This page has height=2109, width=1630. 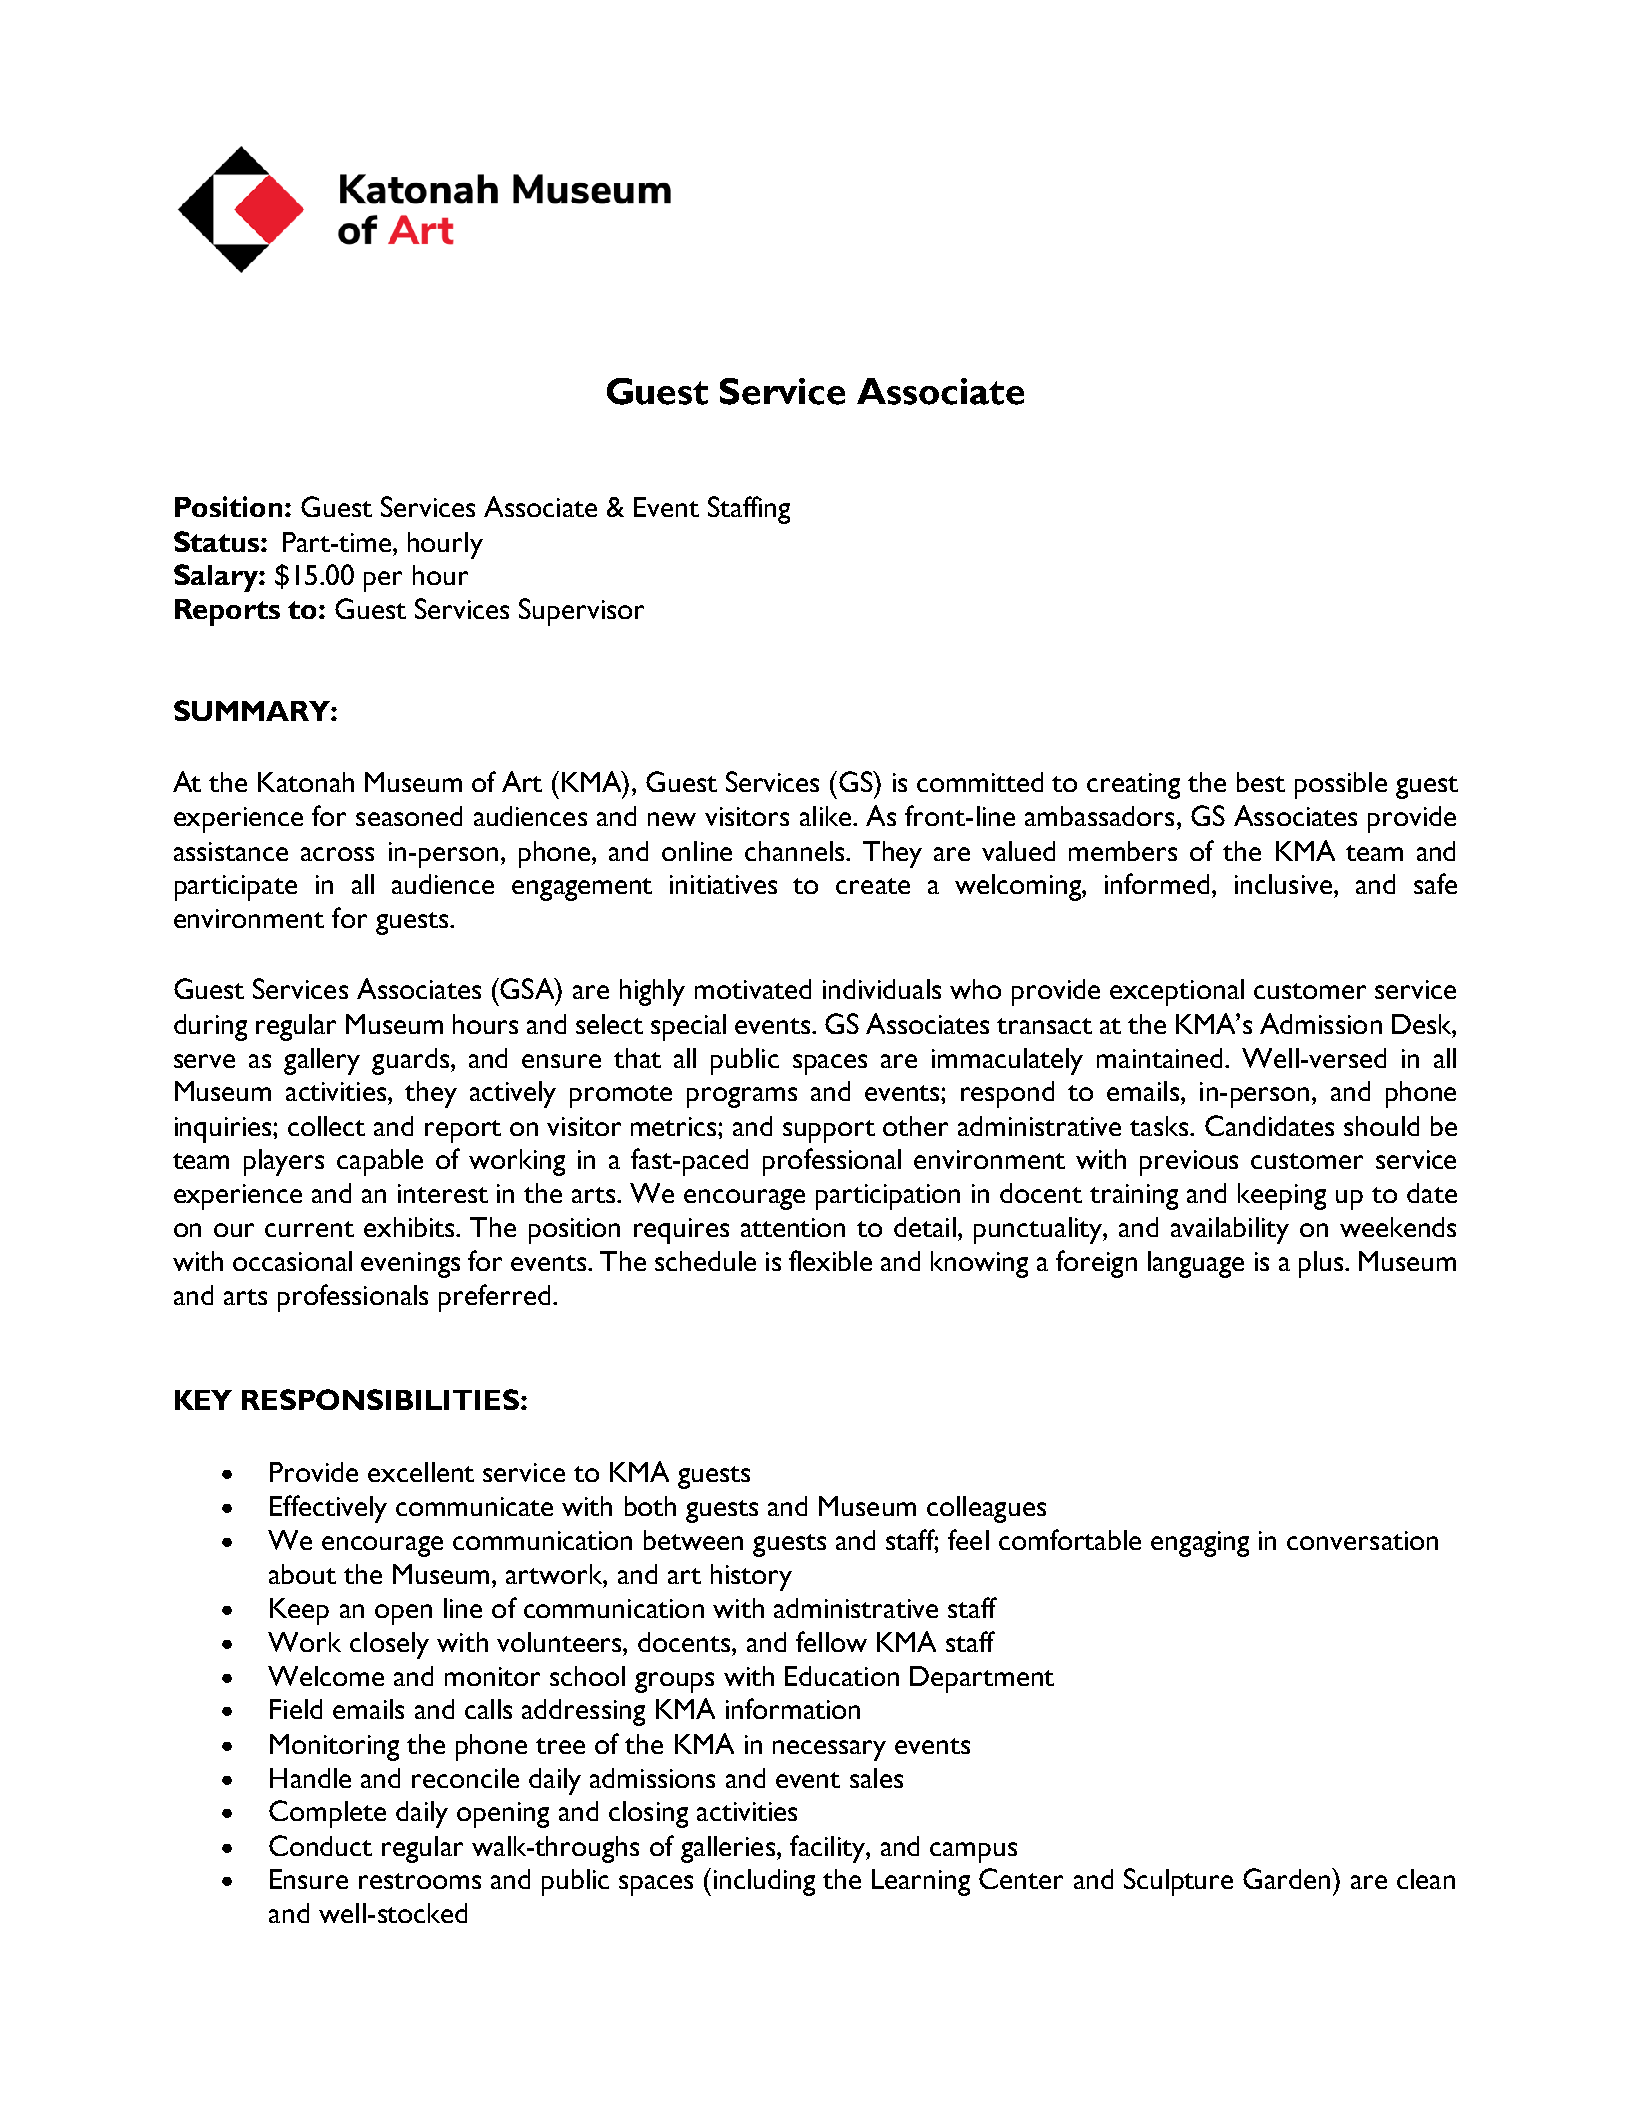 What do you see at coordinates (1177, 992) in the page?
I see `exceptional` at bounding box center [1177, 992].
